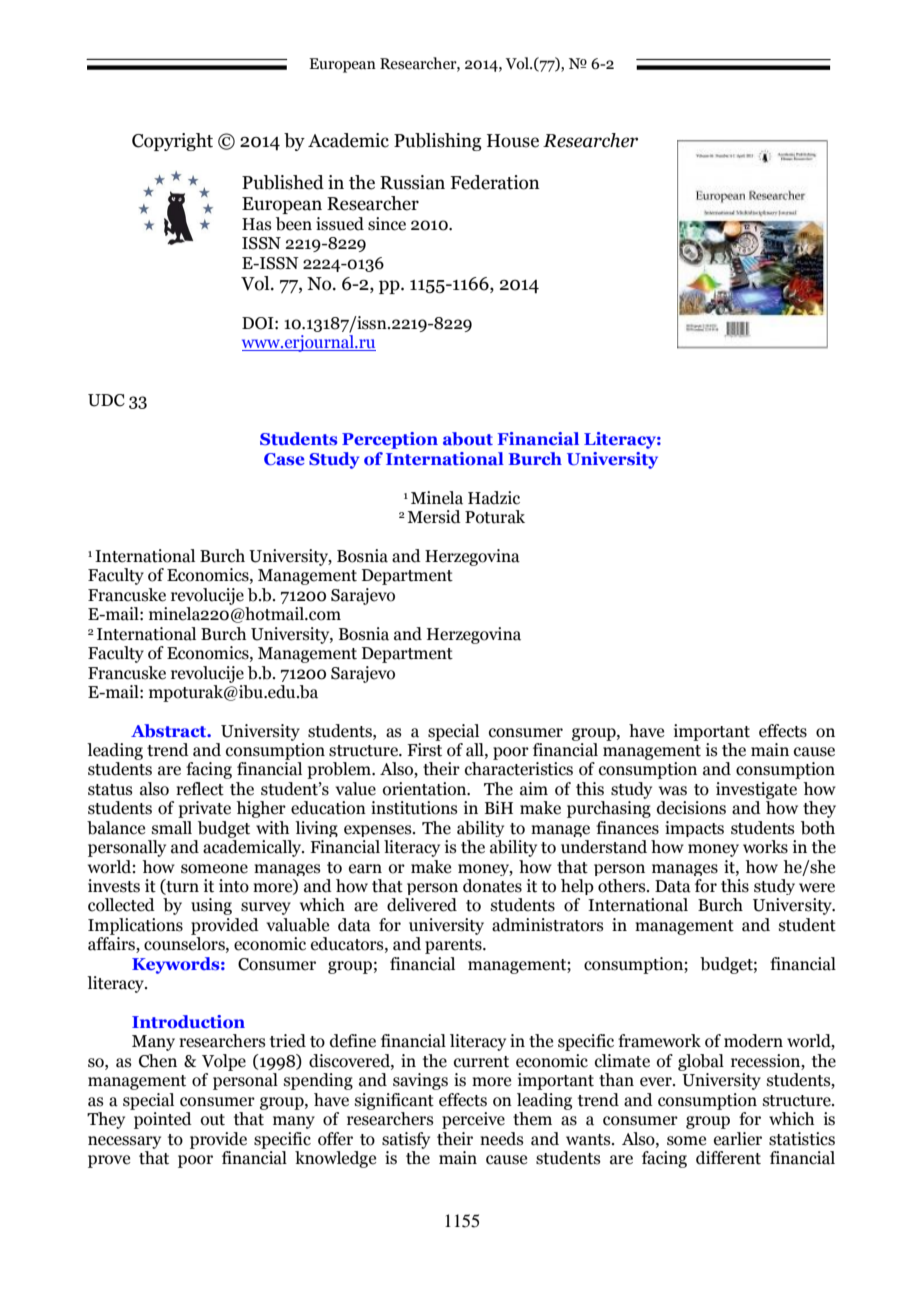 This image has width=924, height=1308. I want to click on Federation, so click(495, 182).
